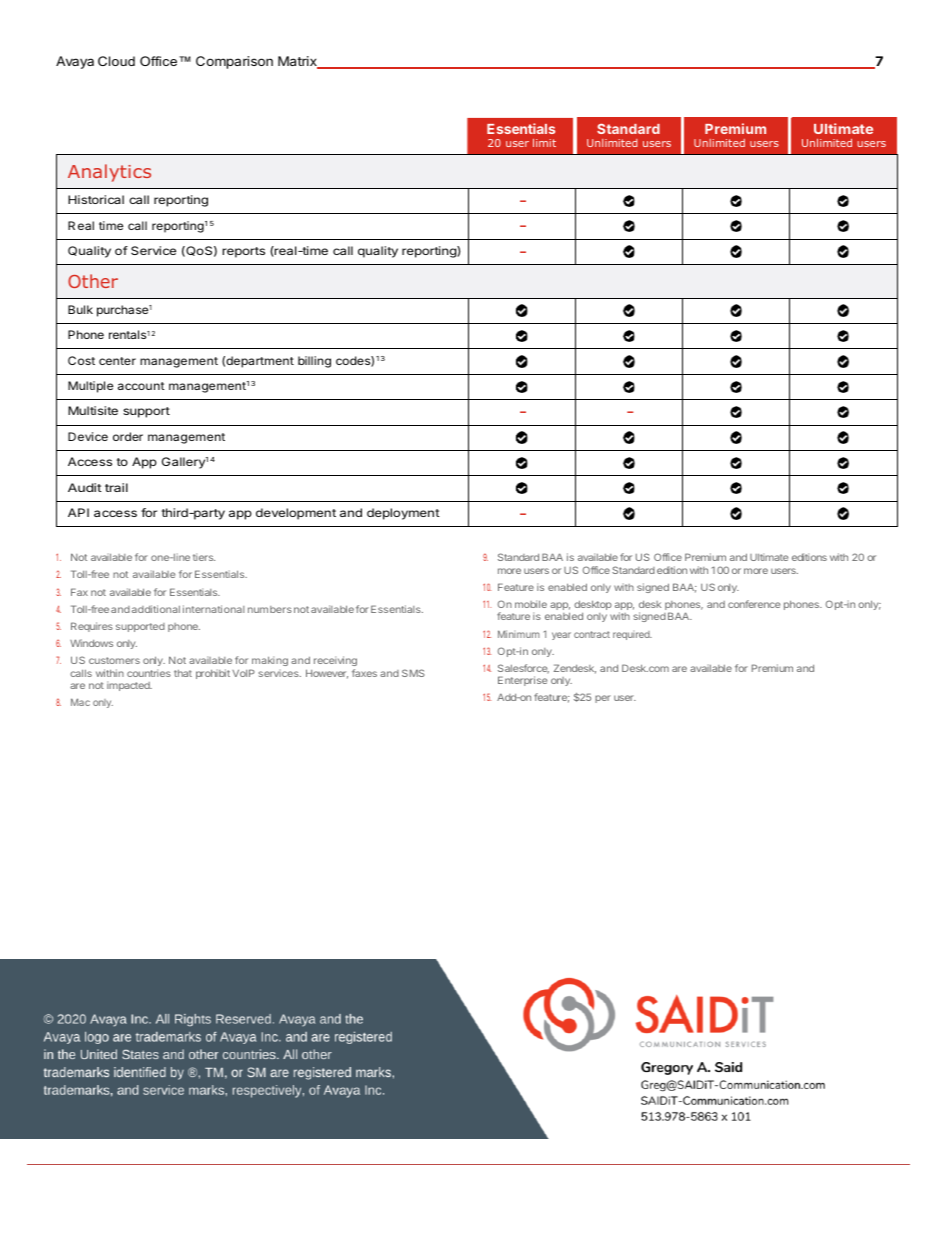  What do you see at coordinates (149, 673) in the screenshot?
I see `countries` at bounding box center [149, 673].
